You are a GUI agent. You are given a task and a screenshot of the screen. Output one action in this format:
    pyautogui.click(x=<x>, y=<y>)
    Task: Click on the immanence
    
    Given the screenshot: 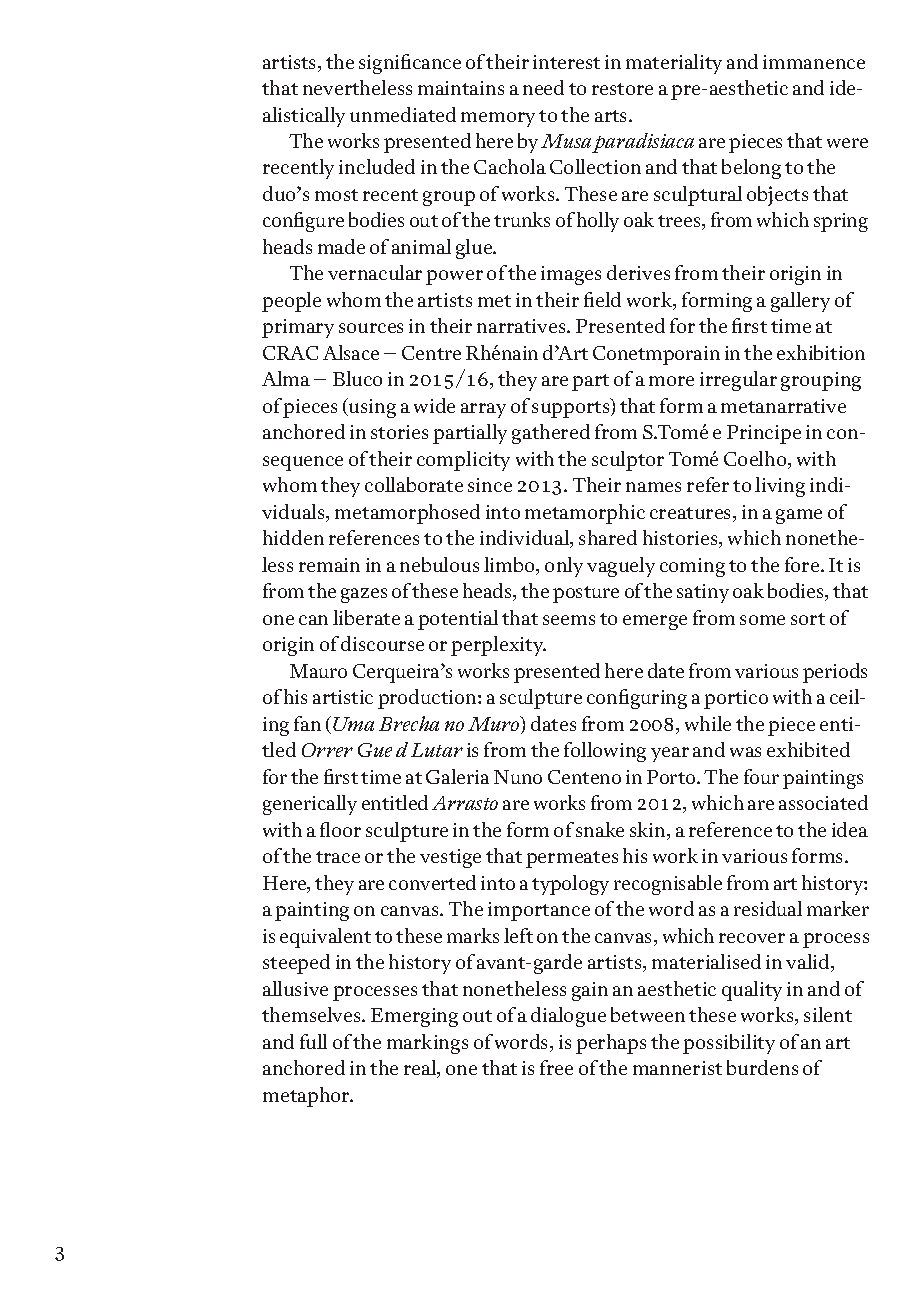 What is the action you would take?
    pyautogui.click(x=814, y=62)
